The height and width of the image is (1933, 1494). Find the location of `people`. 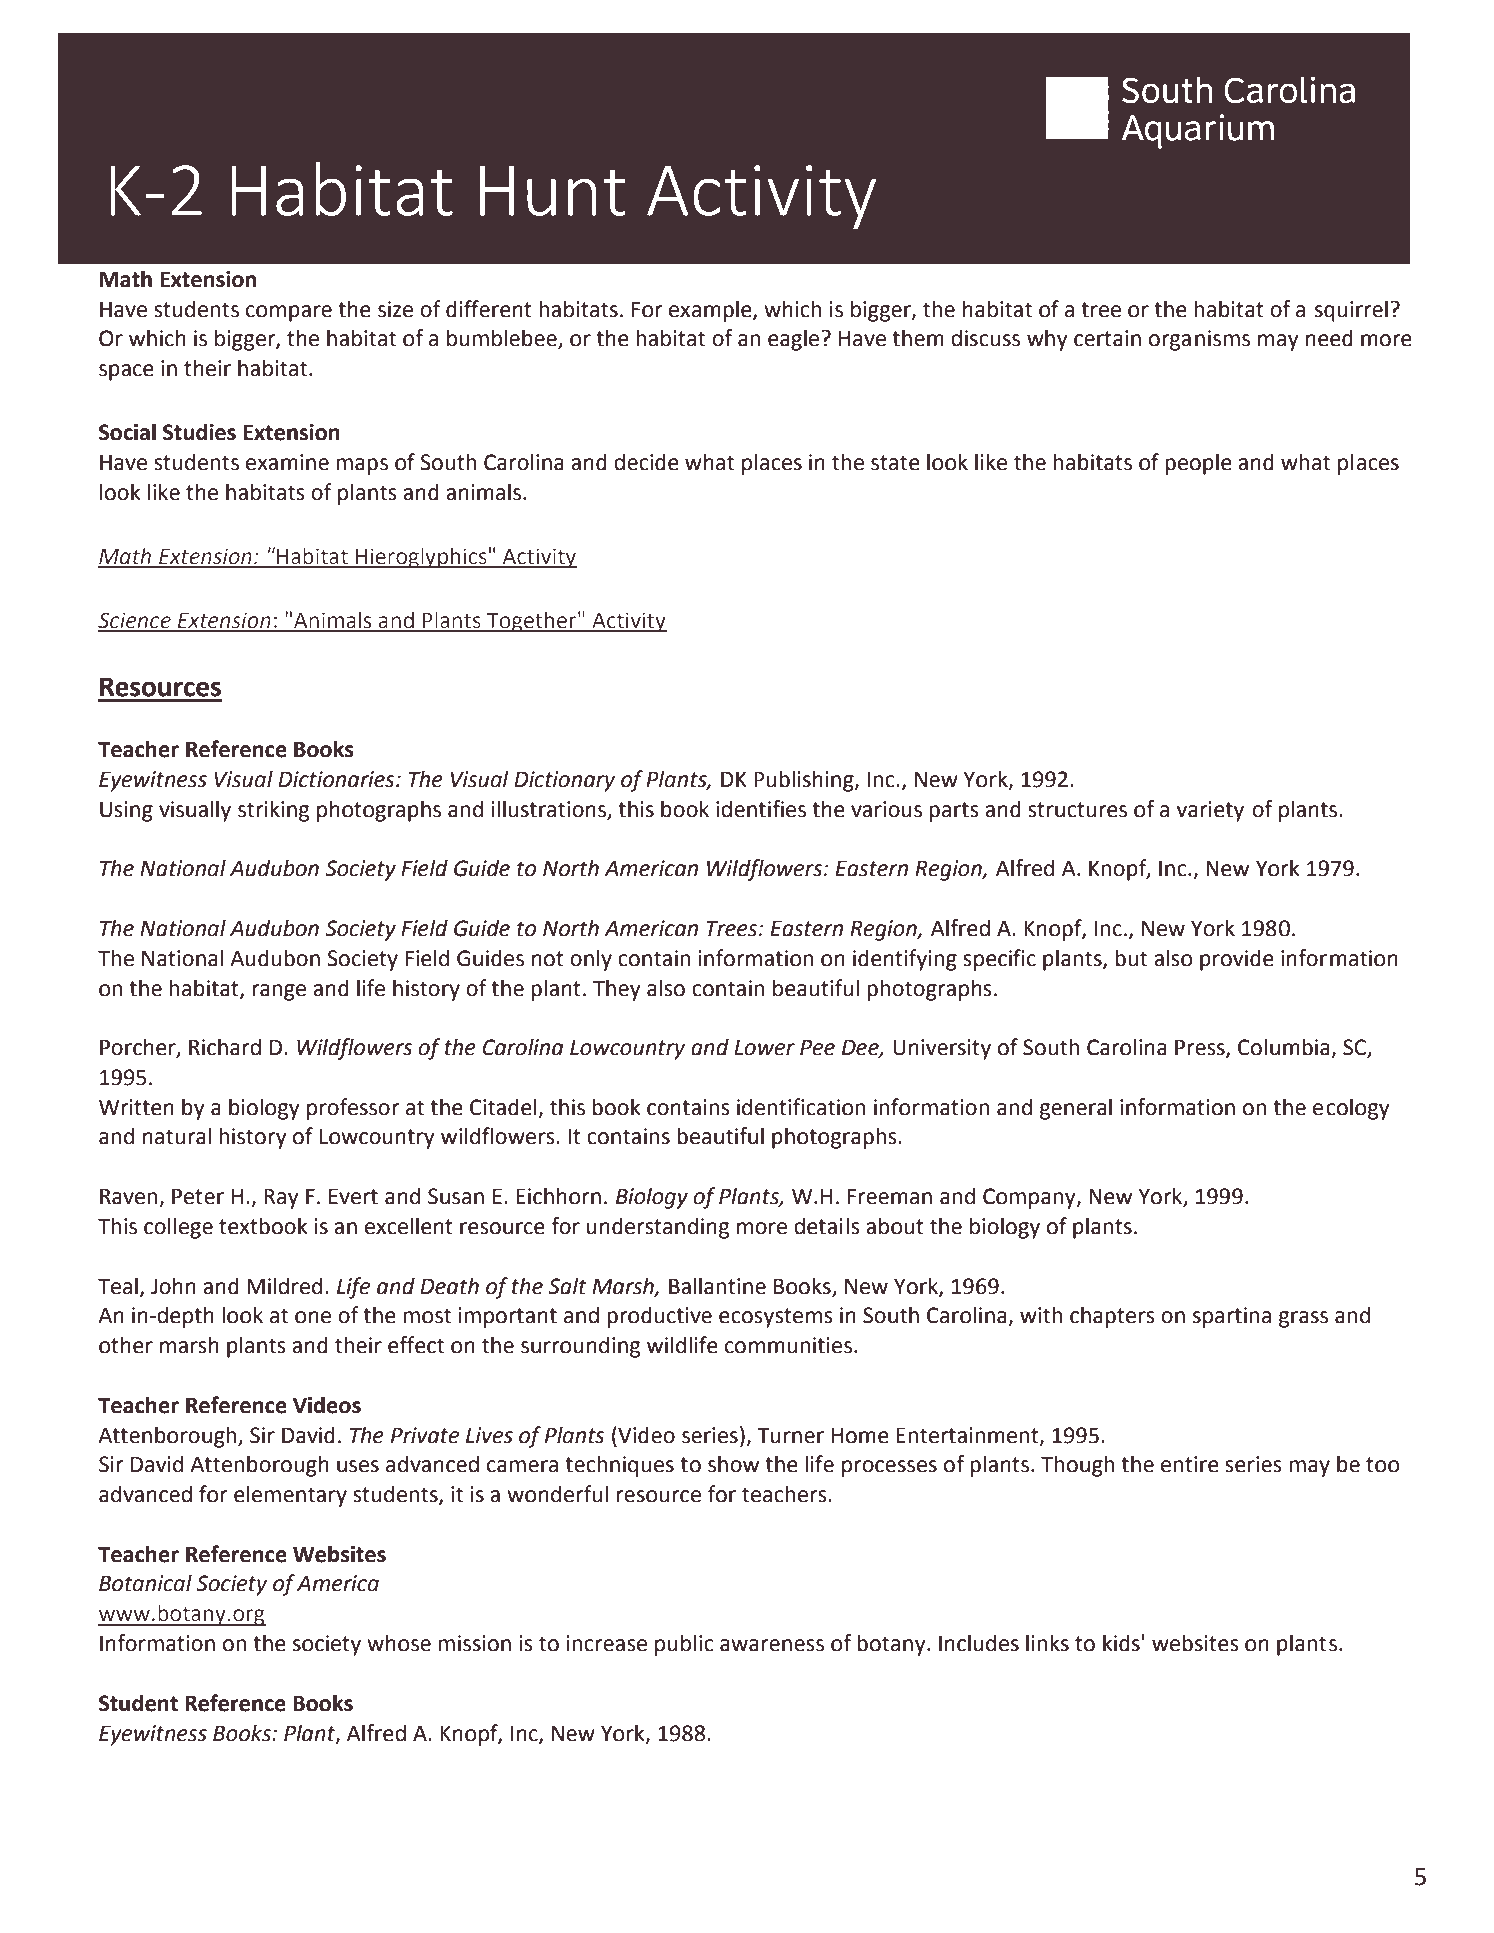

people is located at coordinates (1198, 464).
